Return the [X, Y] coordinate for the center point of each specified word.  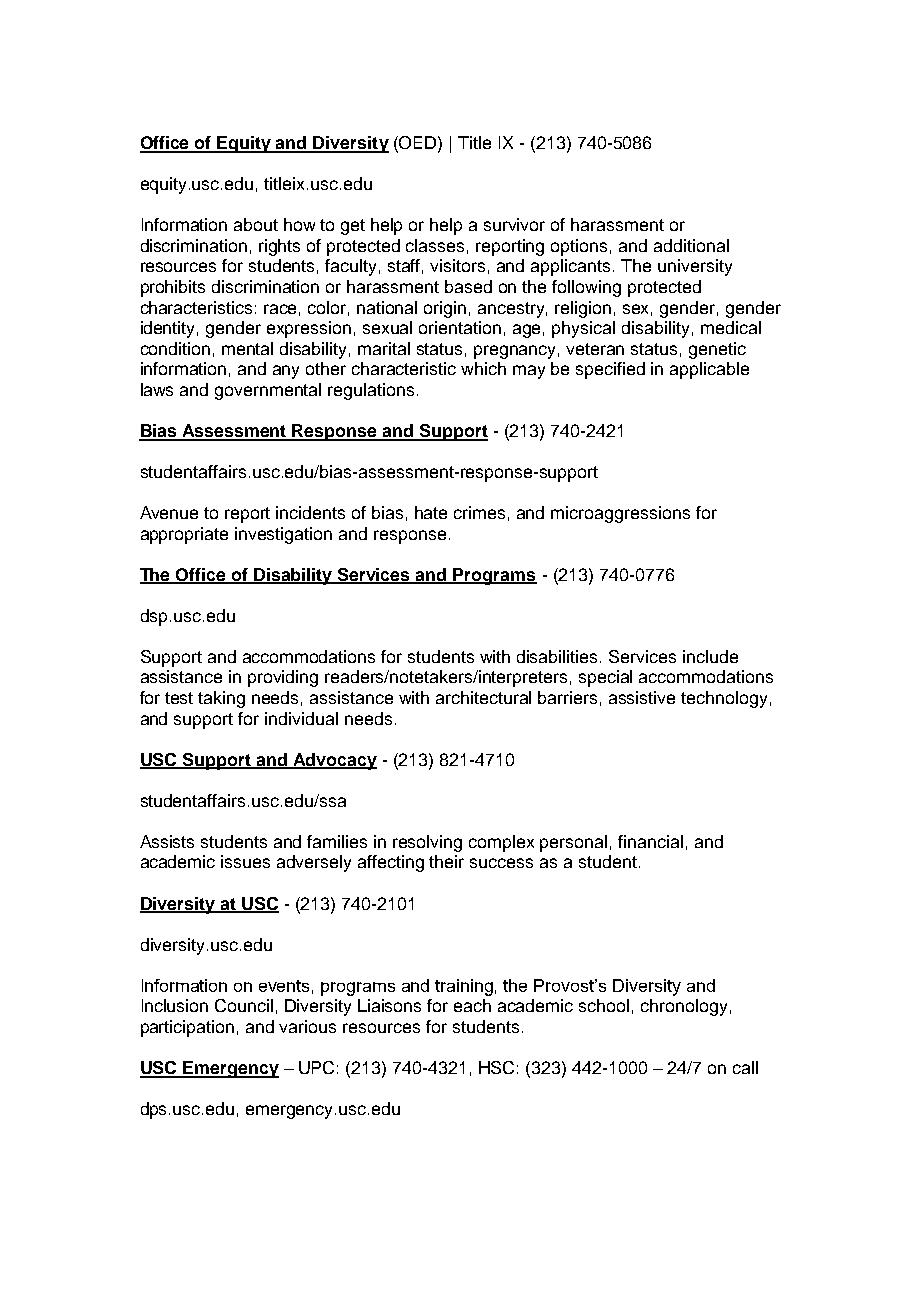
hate [431, 512]
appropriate [184, 535]
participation [187, 1028]
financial [650, 841]
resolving [427, 843]
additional [691, 245]
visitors [457, 265]
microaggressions [620, 514]
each [472, 1005]
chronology [684, 1007]
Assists [167, 841]
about [256, 224]
